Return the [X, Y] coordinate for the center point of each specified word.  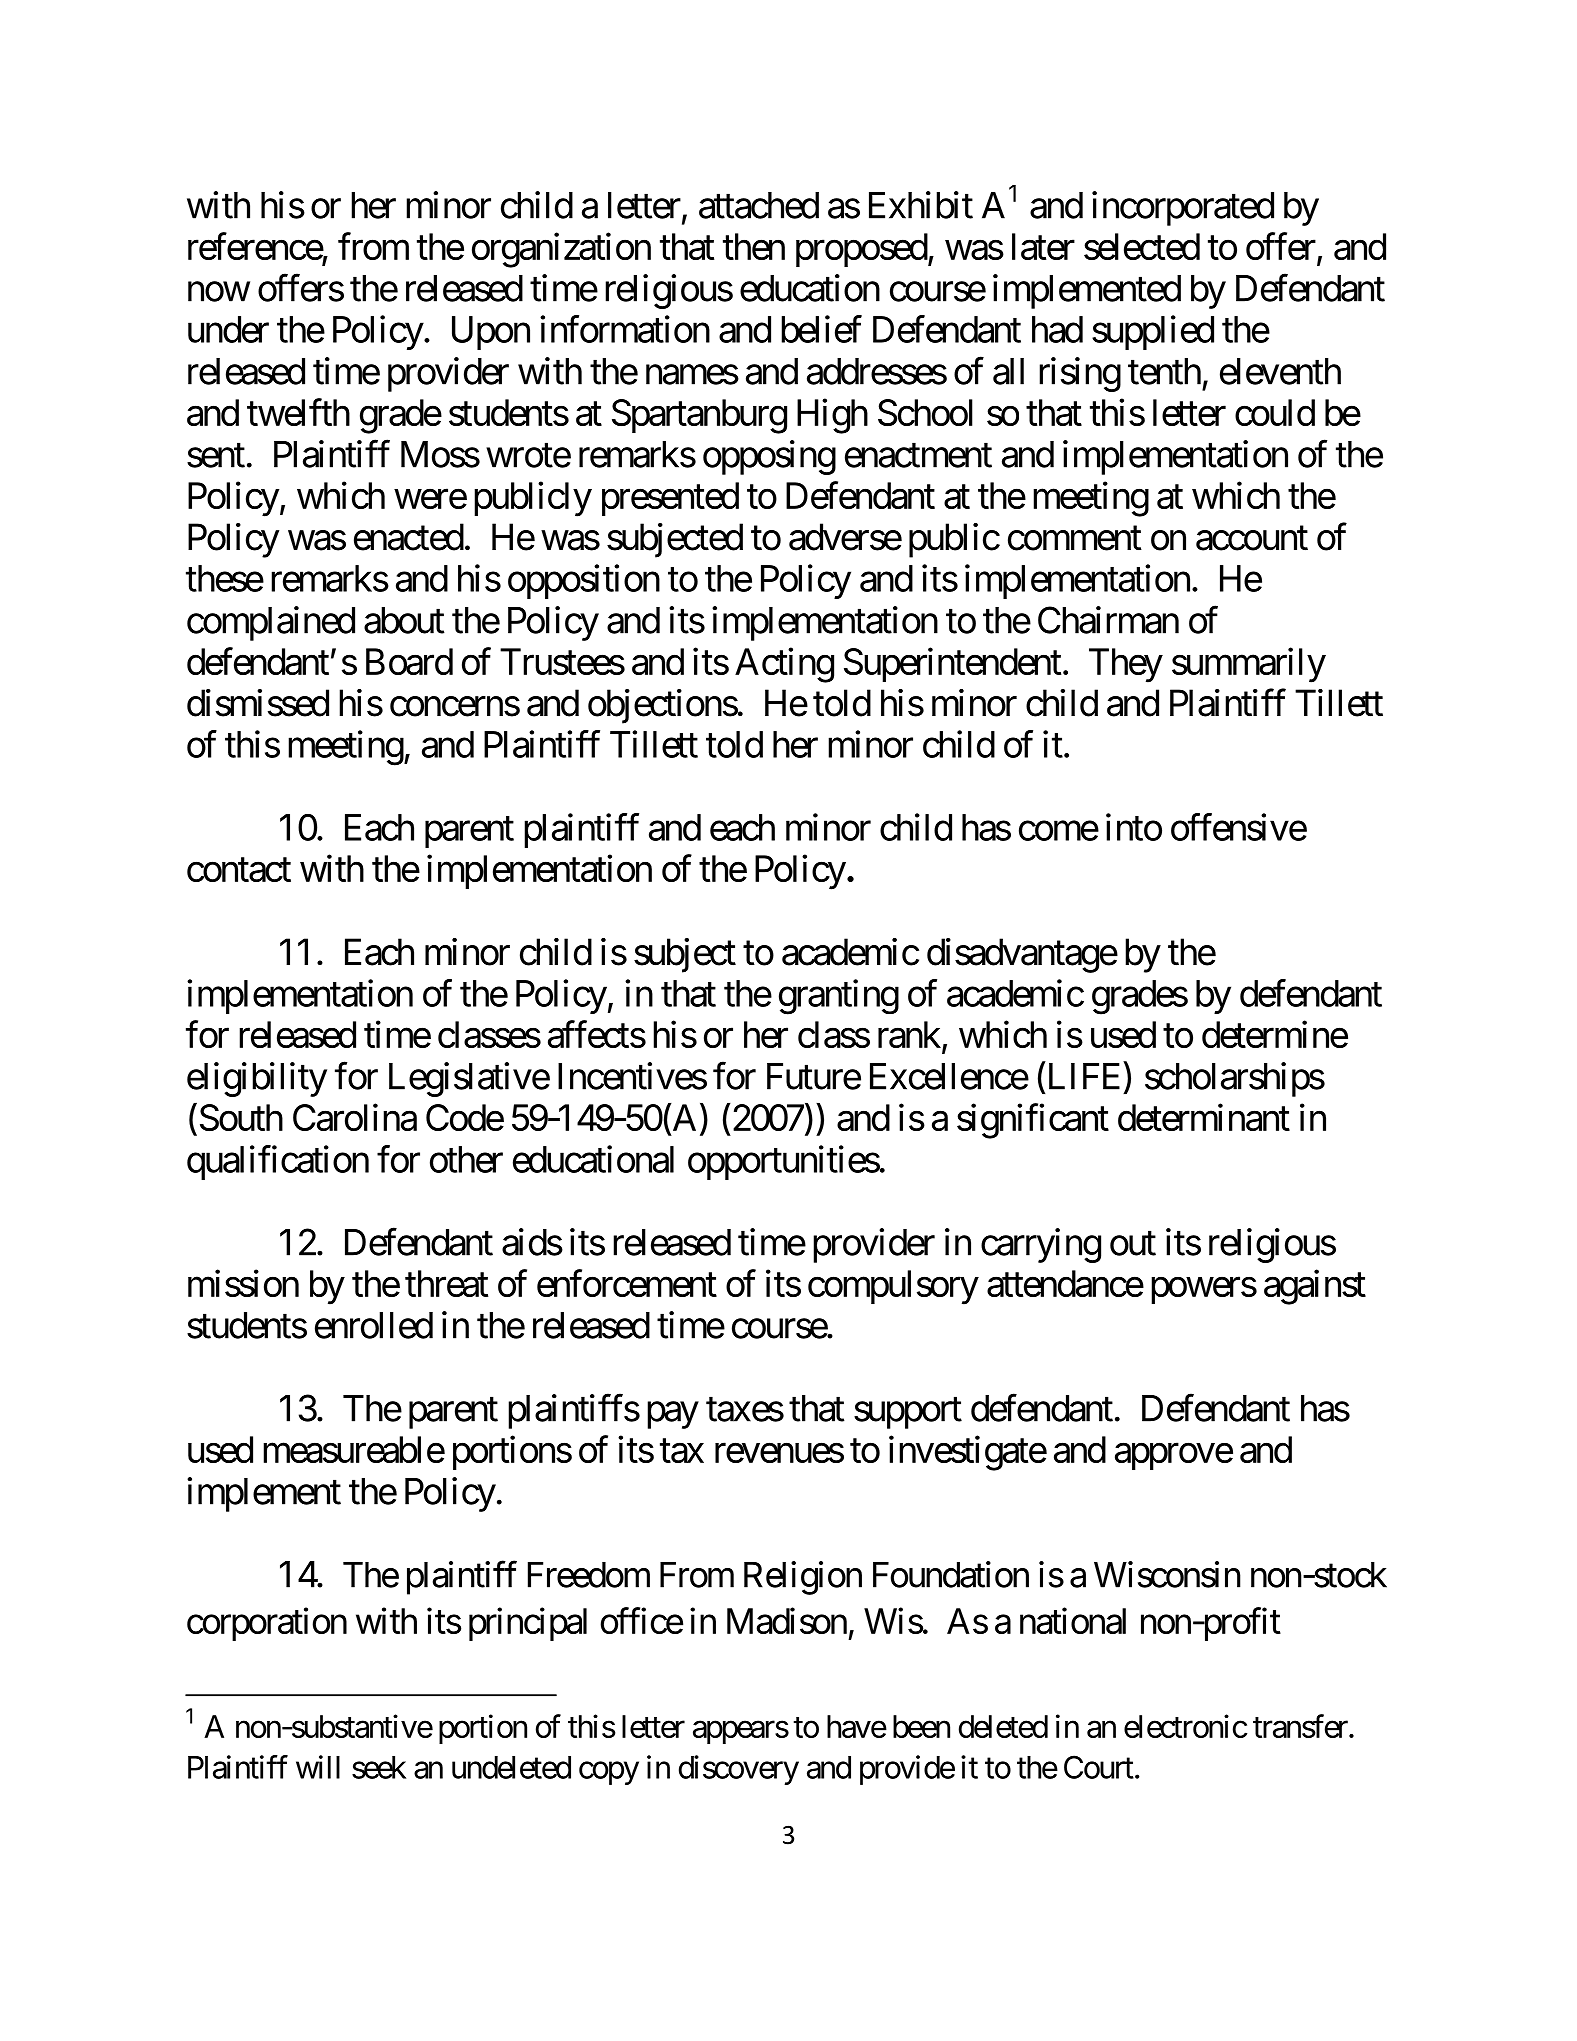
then [754, 246]
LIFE [1082, 1077]
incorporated [1183, 208]
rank [909, 1034]
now [219, 292]
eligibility [257, 1079]
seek [379, 1767]
